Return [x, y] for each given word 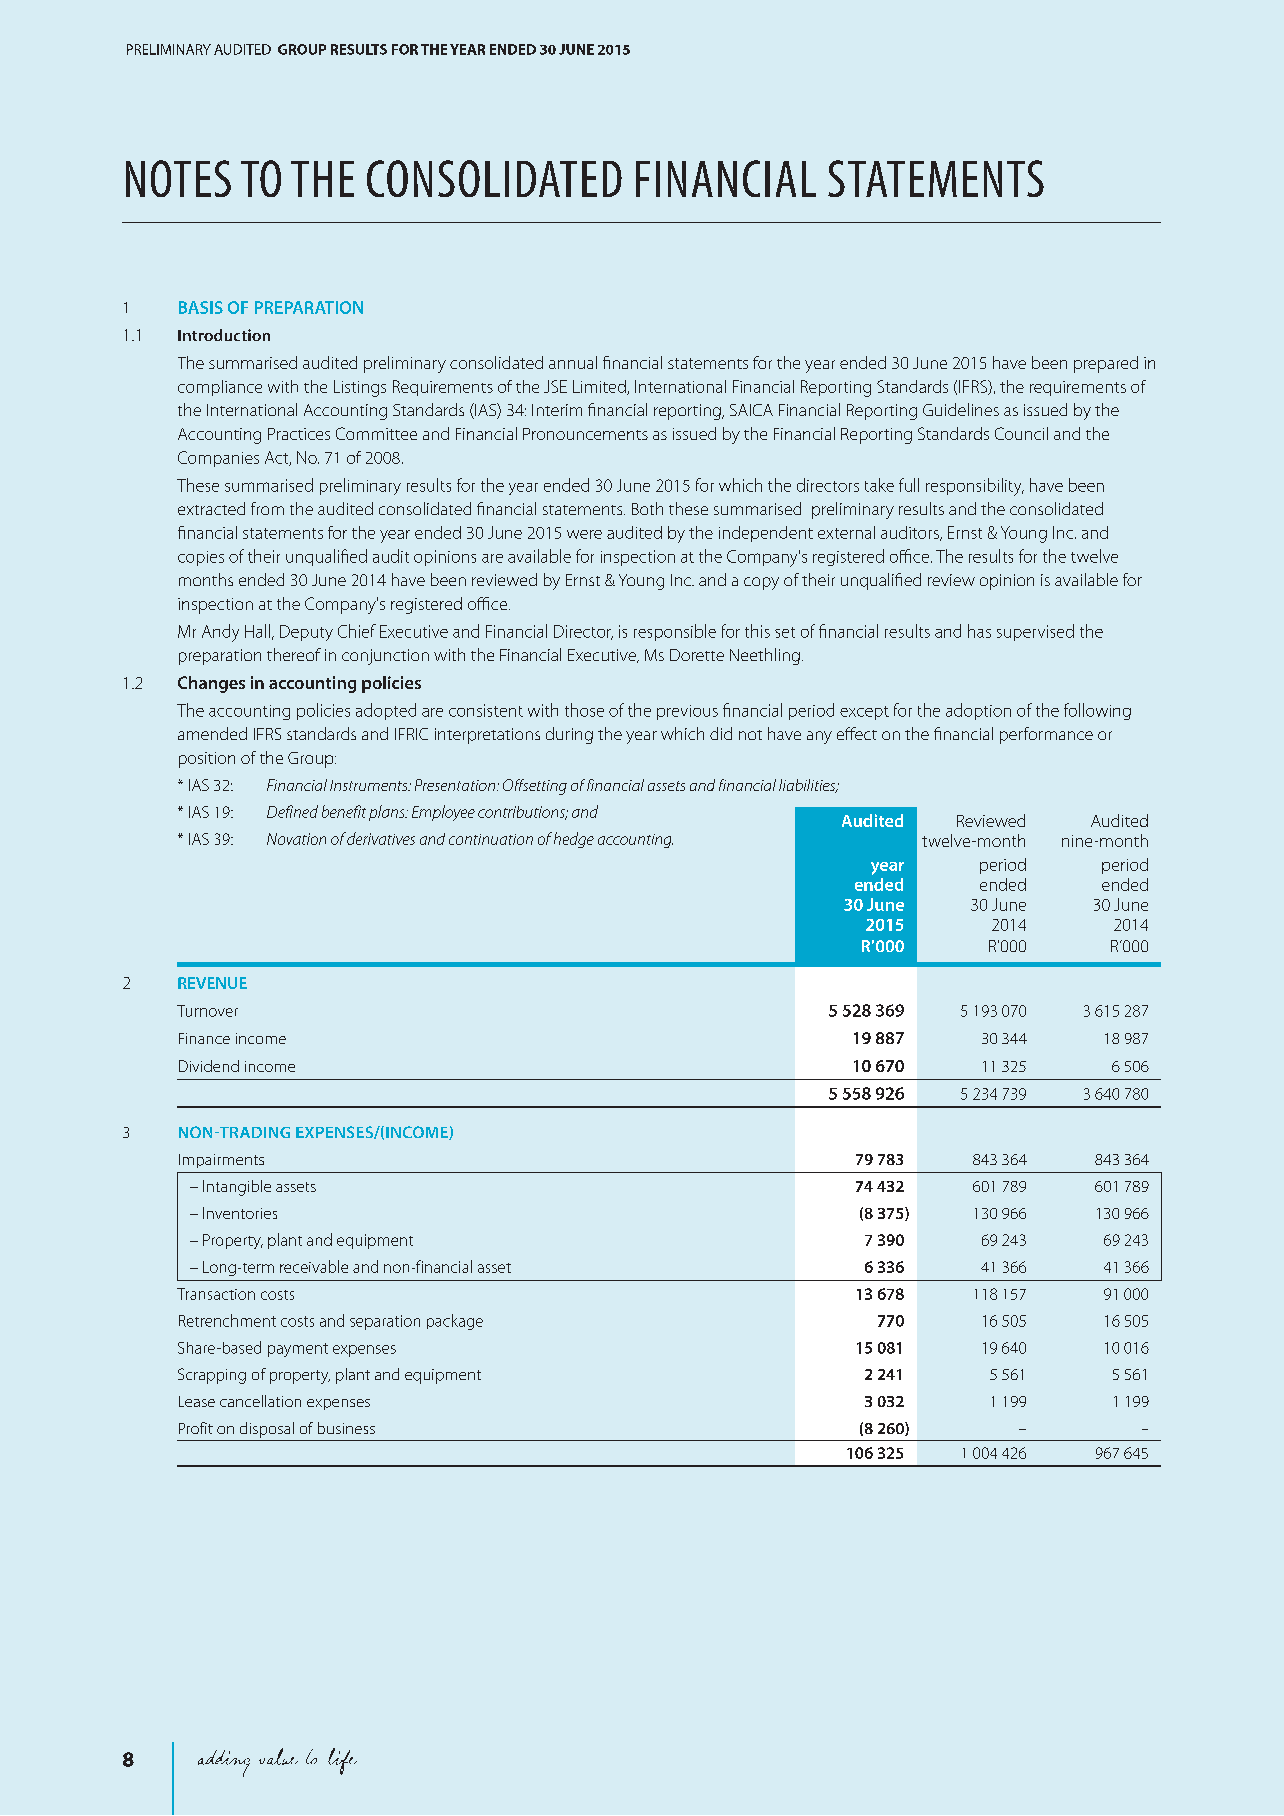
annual [573, 362]
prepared [1106, 364]
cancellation [260, 1401]
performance [1046, 735]
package [455, 1322]
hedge [574, 840]
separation [385, 1322]
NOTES [178, 178]
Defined [292, 811]
